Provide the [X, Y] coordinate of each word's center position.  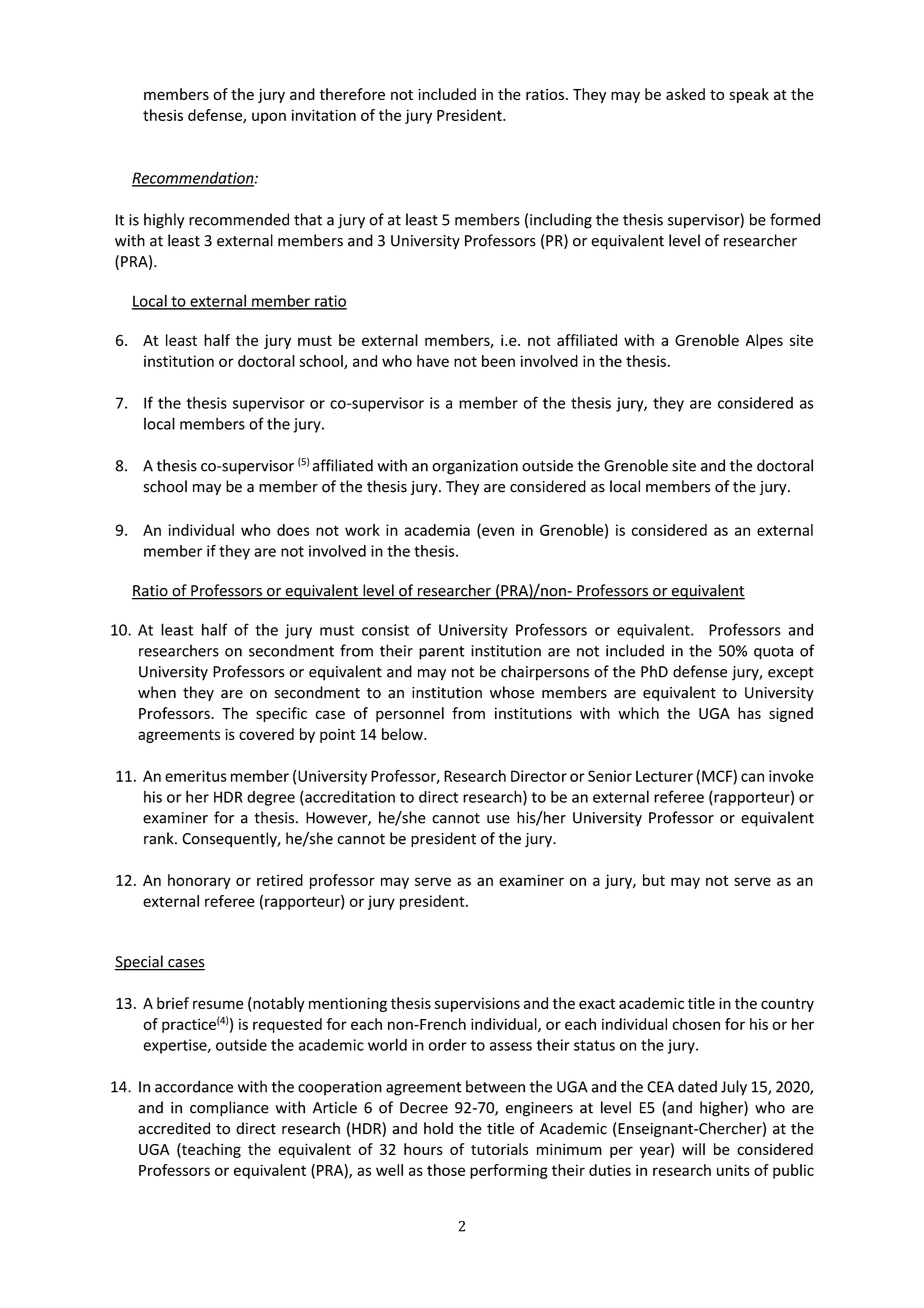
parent [442, 653]
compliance [229, 1109]
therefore [352, 94]
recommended [239, 219]
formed [795, 219]
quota [773, 653]
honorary [199, 881]
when [157, 692]
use [498, 819]
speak [749, 95]
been [498, 361]
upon [269, 118]
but [654, 880]
